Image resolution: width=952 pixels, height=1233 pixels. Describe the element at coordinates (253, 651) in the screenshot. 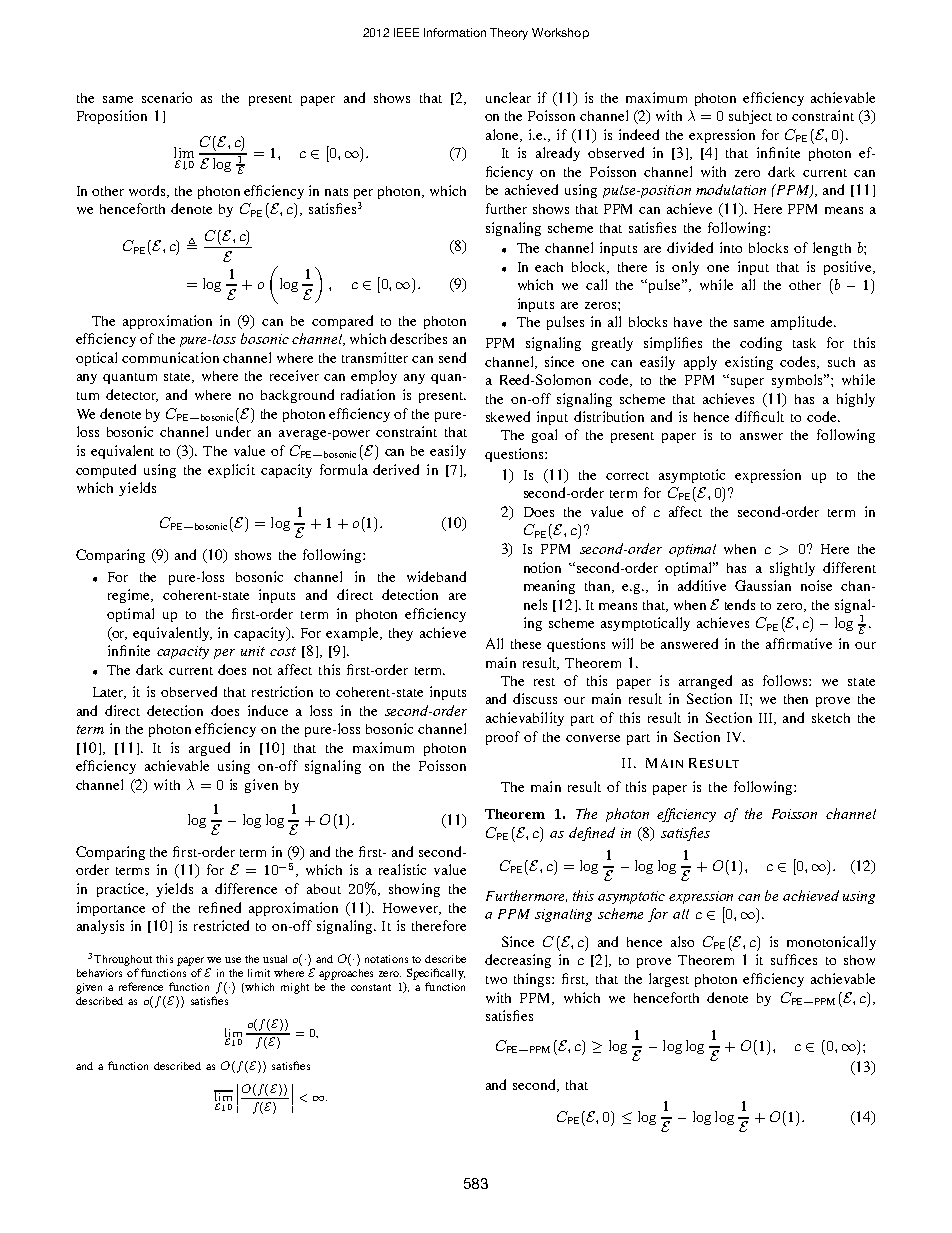

I see `unit` at that location.
